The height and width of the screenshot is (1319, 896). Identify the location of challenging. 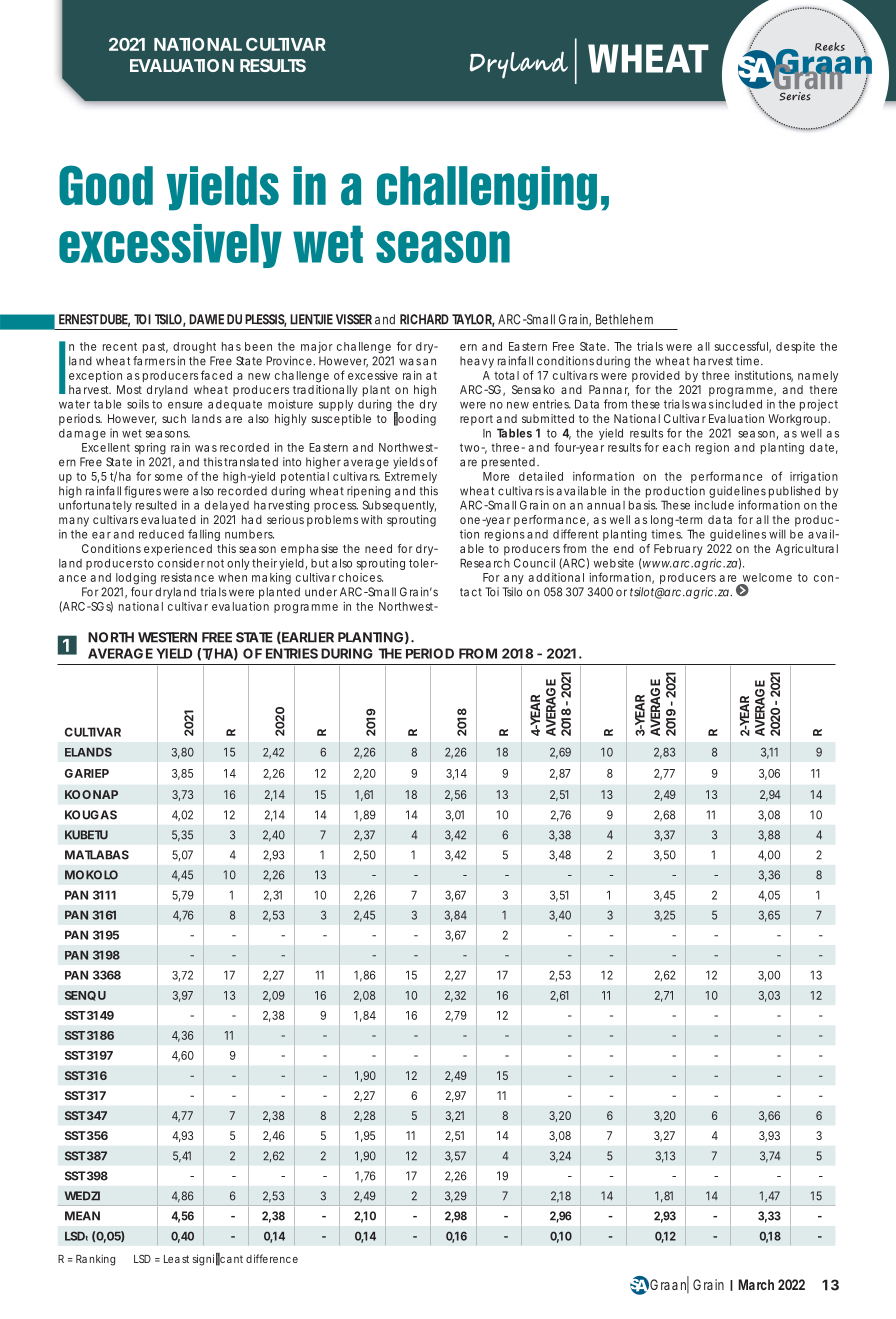
(487, 188).
